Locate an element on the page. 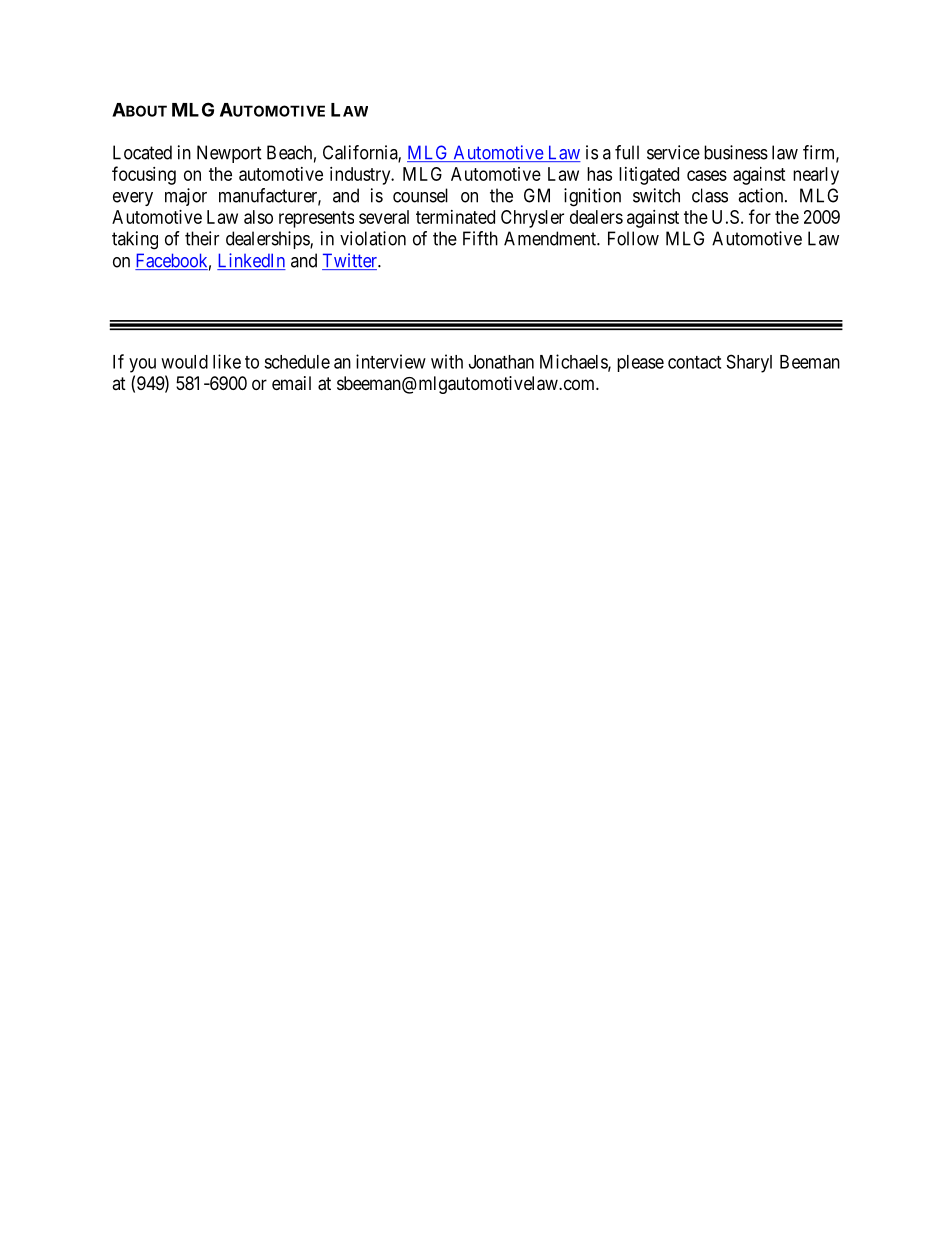 Image resolution: width=952 pixels, height=1233 pixels. Fifth is located at coordinates (480, 238).
